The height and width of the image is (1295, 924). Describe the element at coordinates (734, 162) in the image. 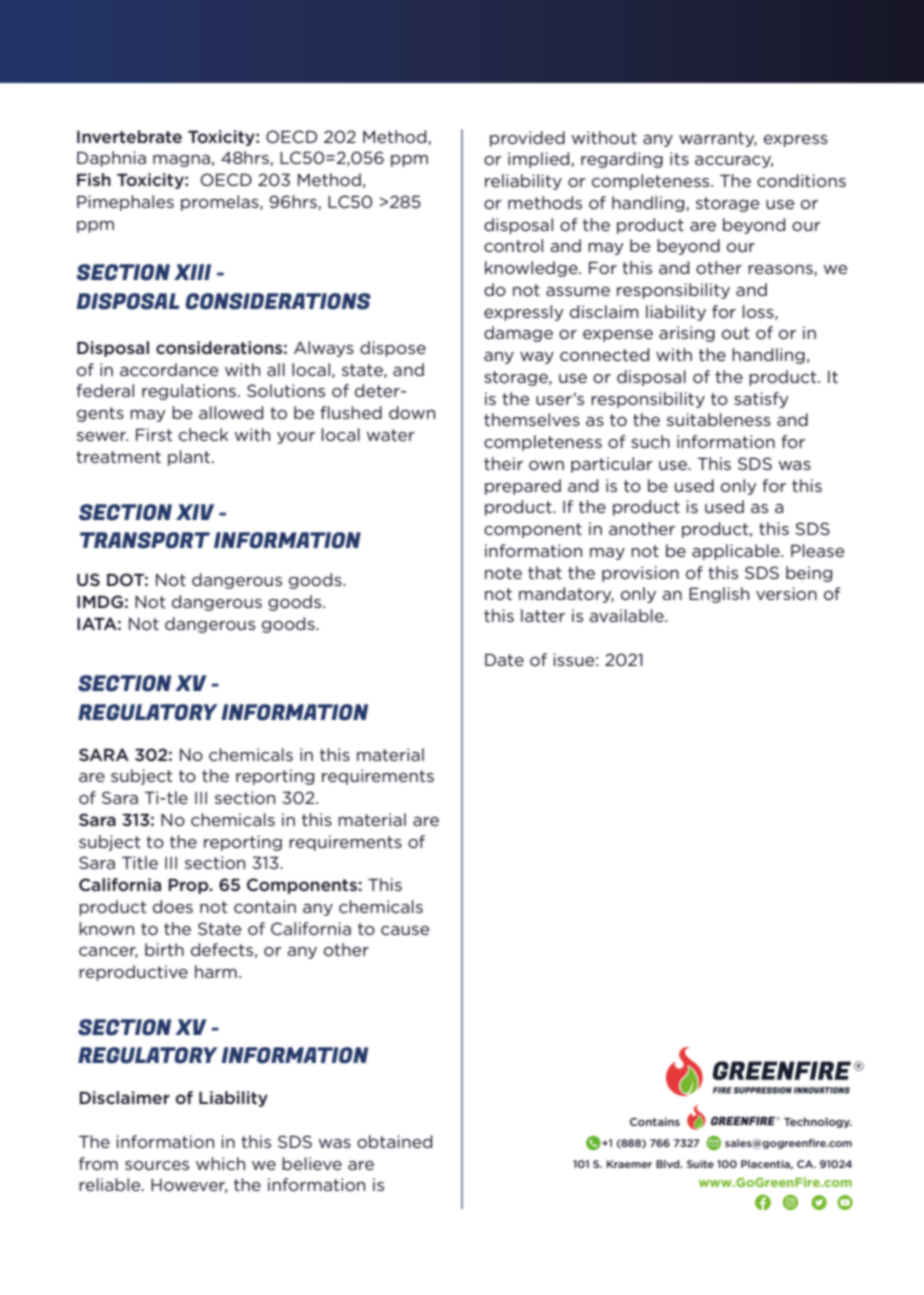

I see `accuracy` at that location.
